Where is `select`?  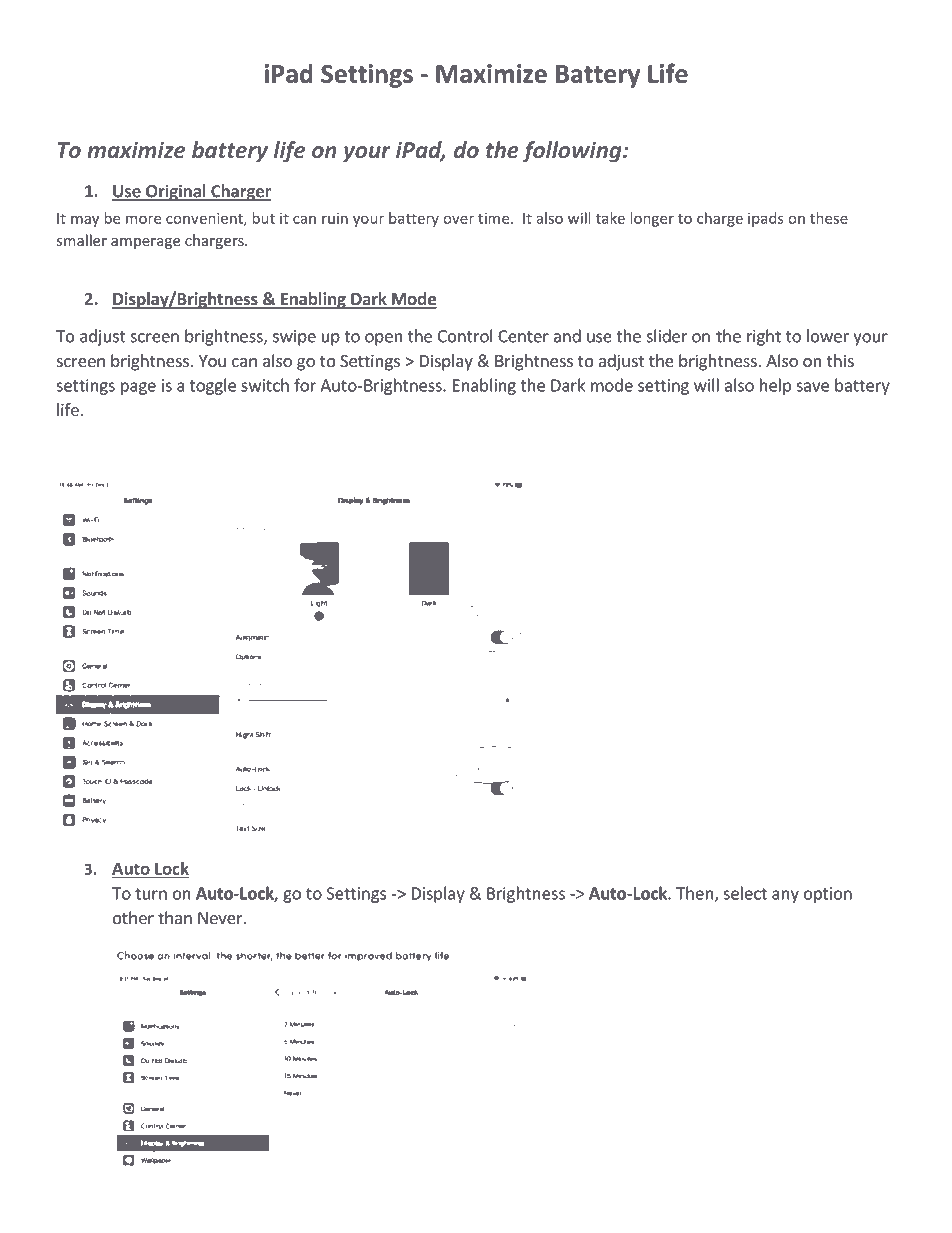 select is located at coordinates (745, 893).
